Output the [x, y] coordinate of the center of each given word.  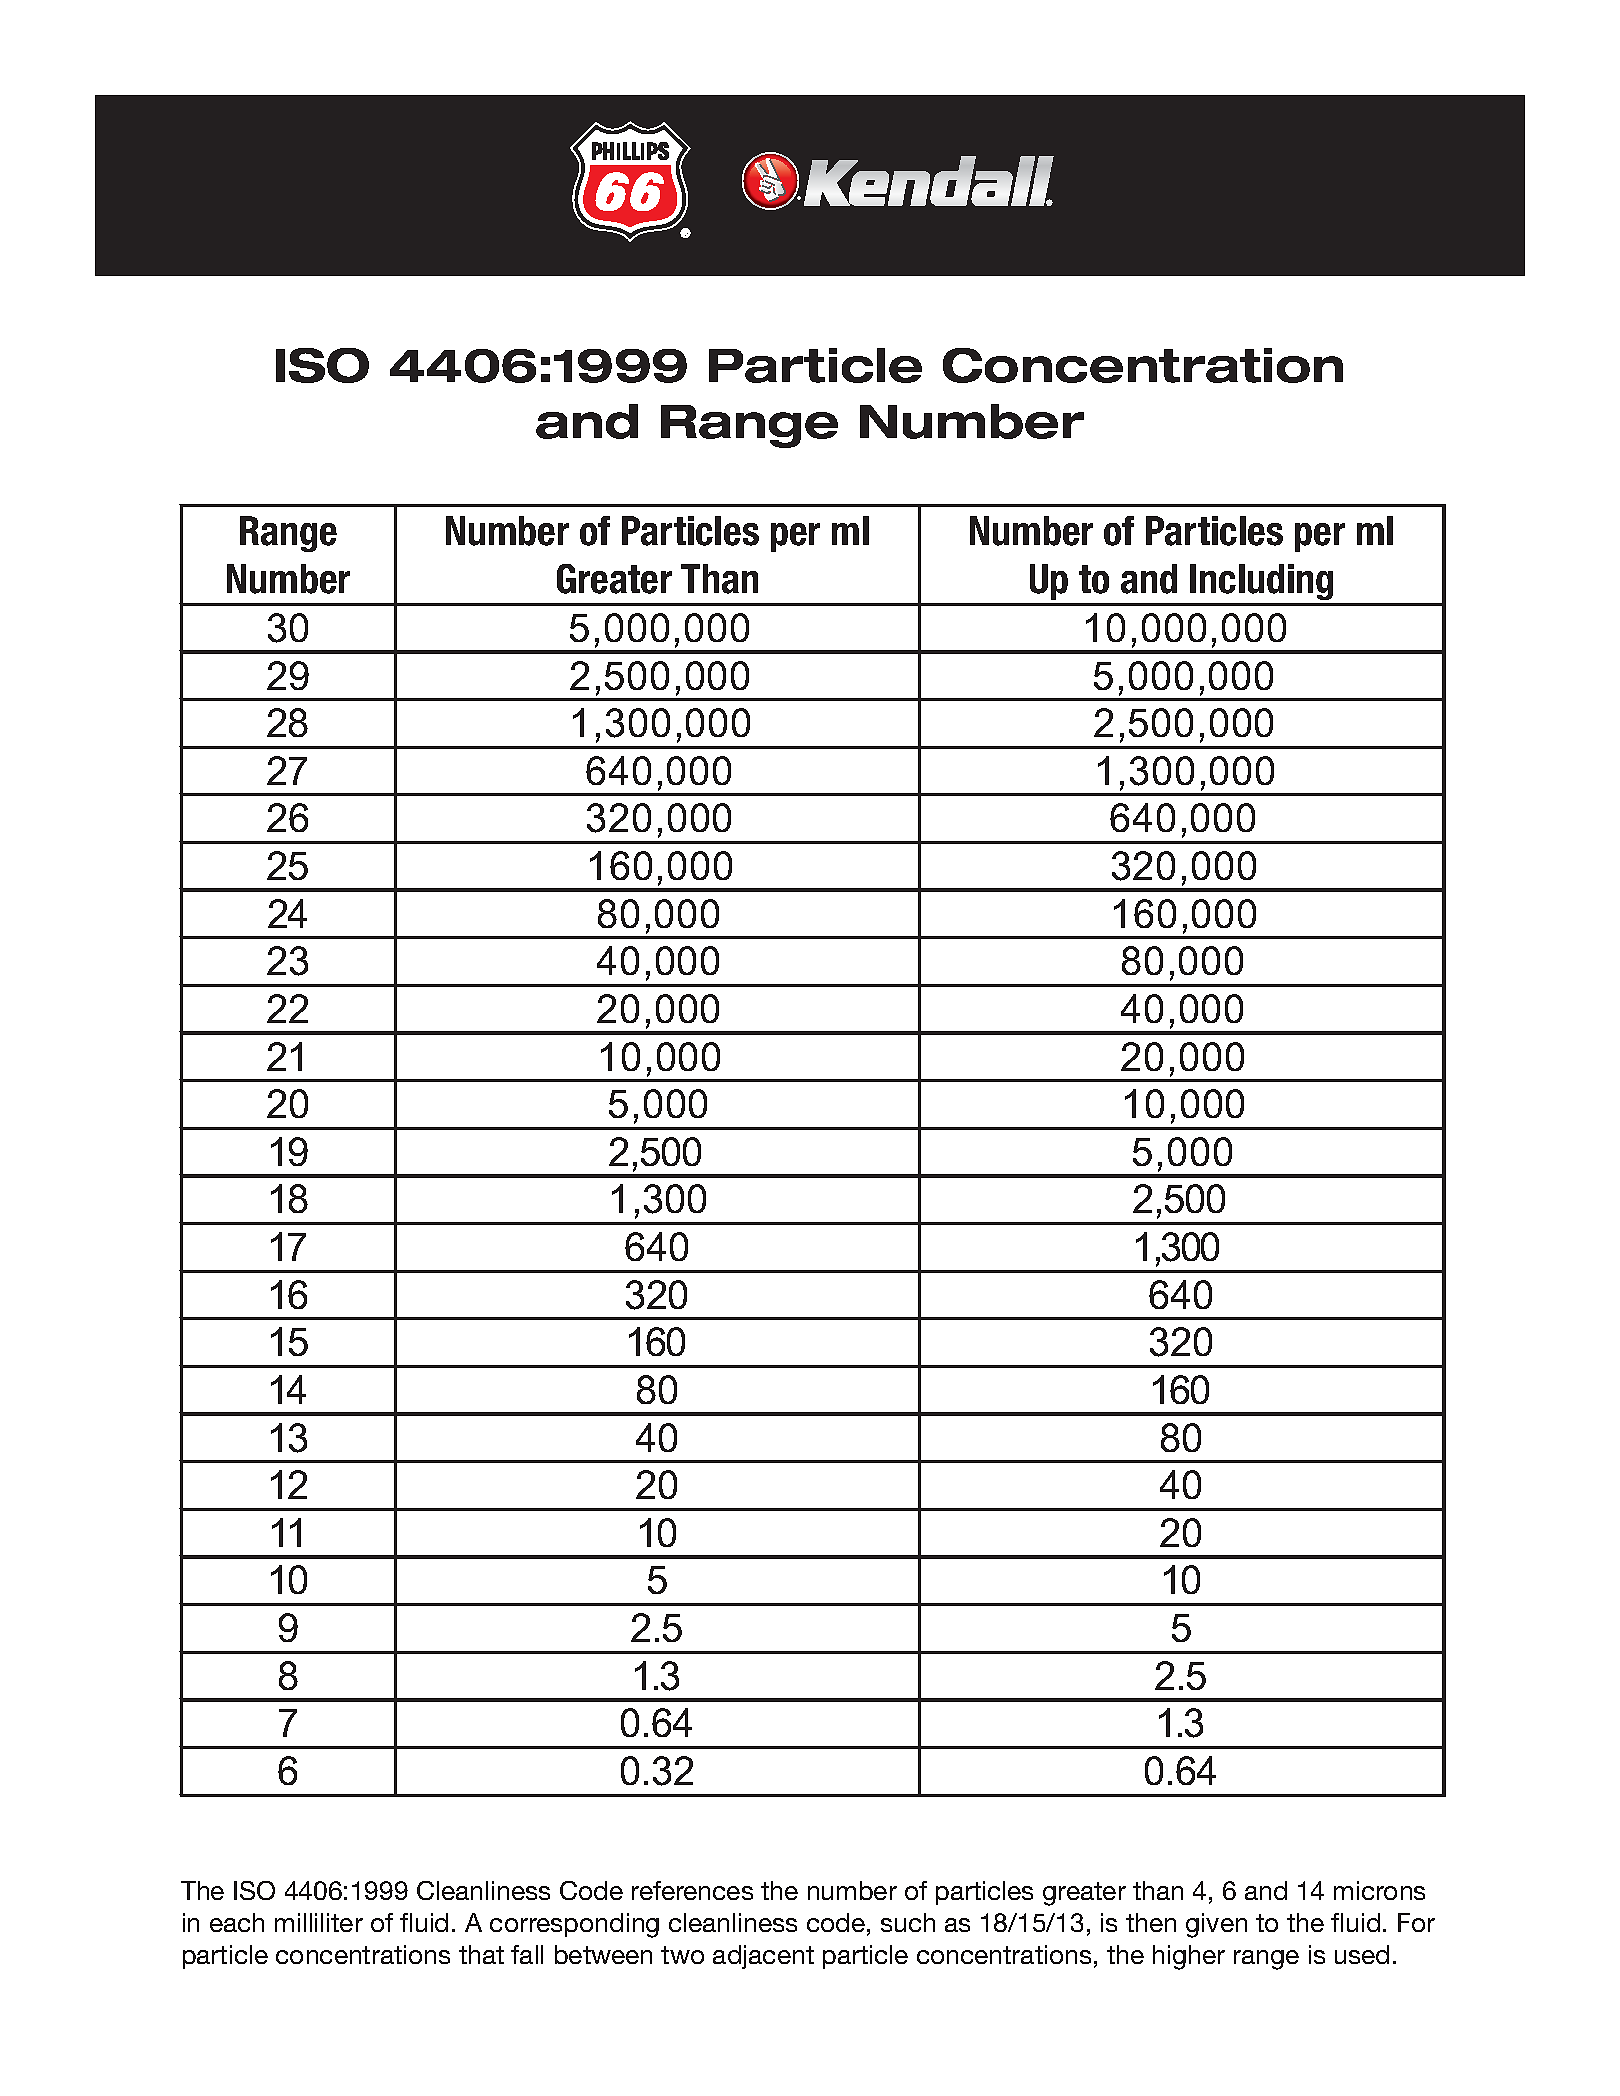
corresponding [574, 1925]
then [1151, 1922]
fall [527, 1954]
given [1216, 1925]
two [682, 1955]
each [237, 1922]
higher [1189, 1957]
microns [1379, 1890]
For [1416, 1922]
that [481, 1954]
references [692, 1890]
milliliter [319, 1922]
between [603, 1954]
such [908, 1922]
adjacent [763, 1957]
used [1362, 1954]
